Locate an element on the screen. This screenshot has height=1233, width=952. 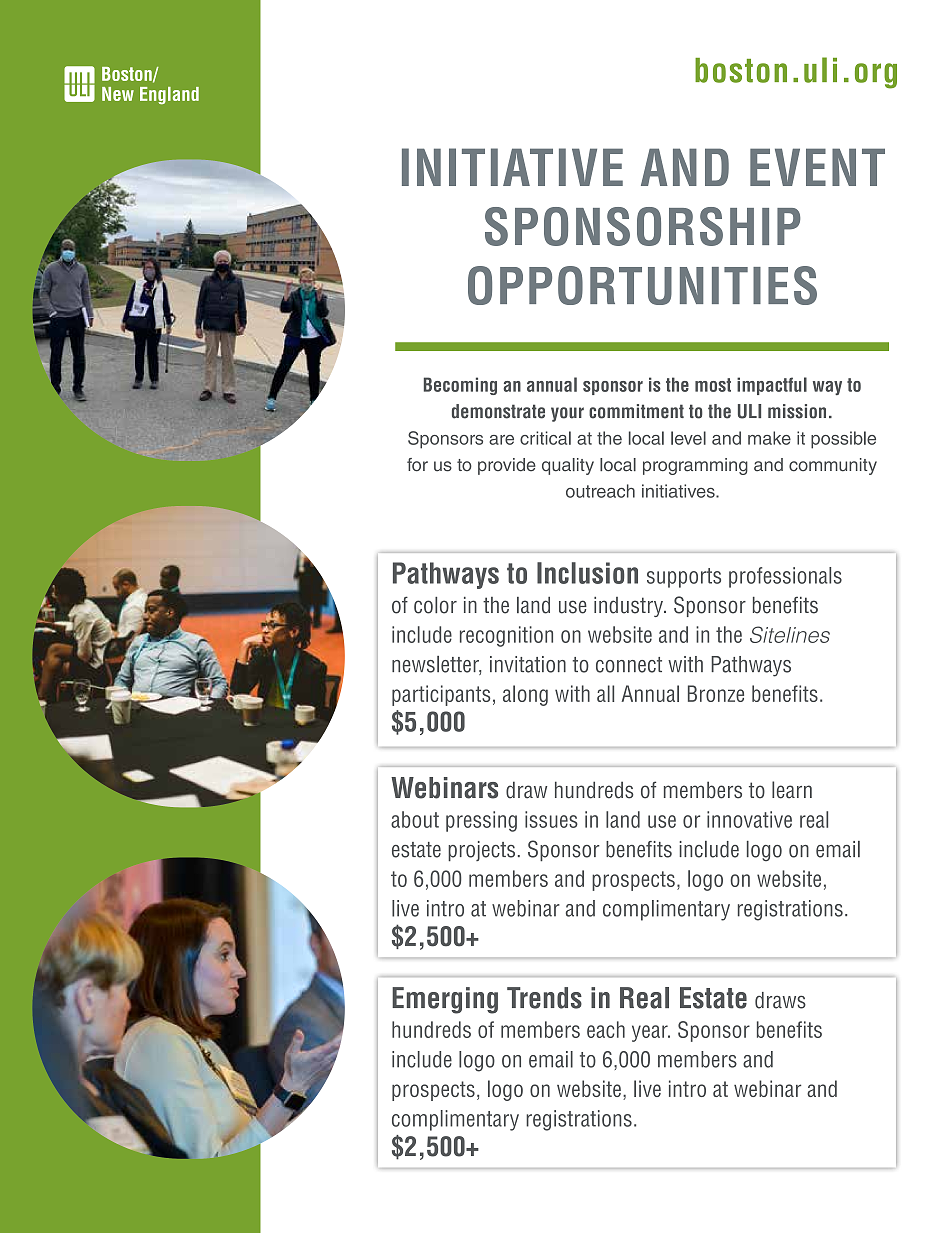
Becoming is located at coordinates (460, 386).
